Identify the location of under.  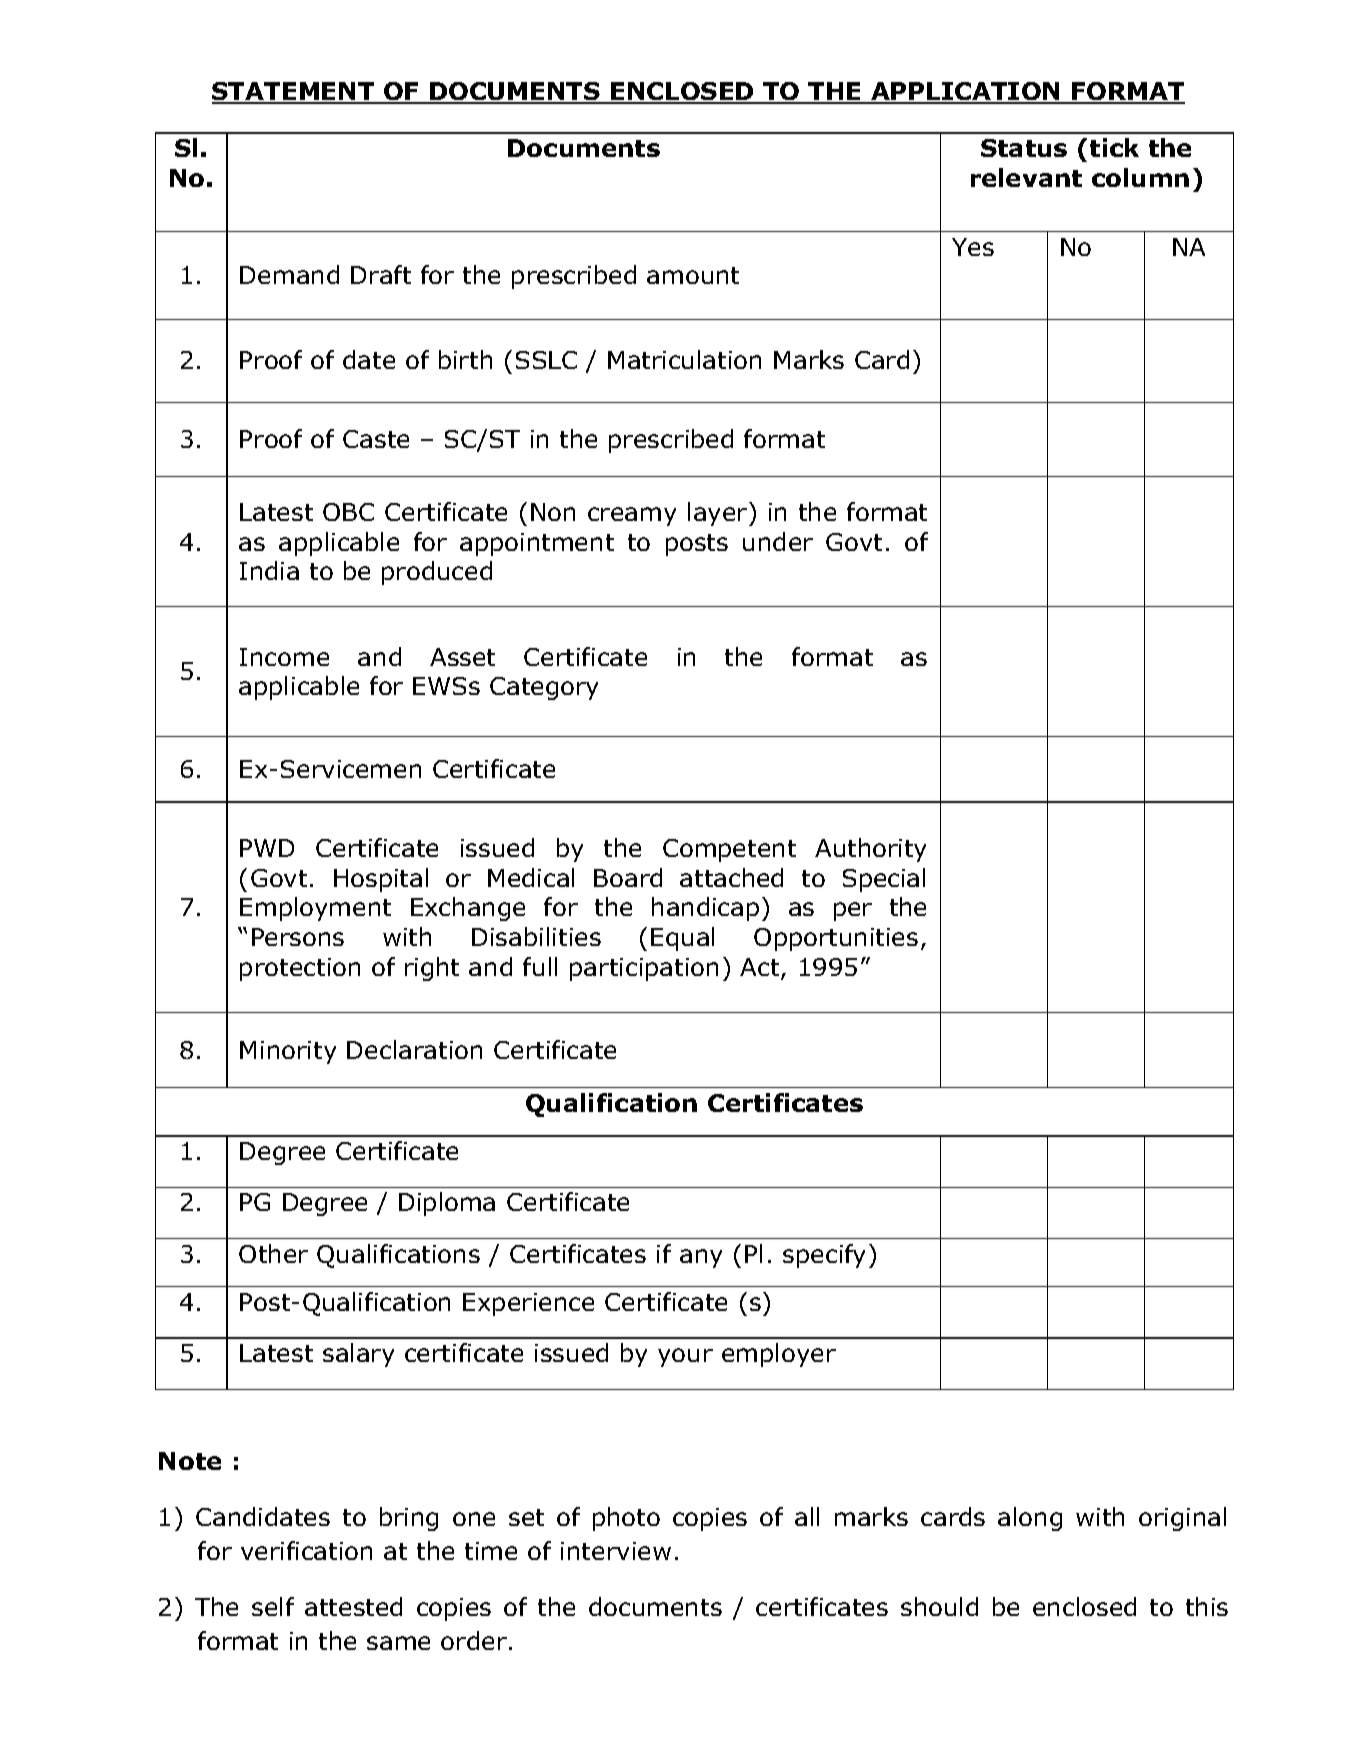
(778, 541).
